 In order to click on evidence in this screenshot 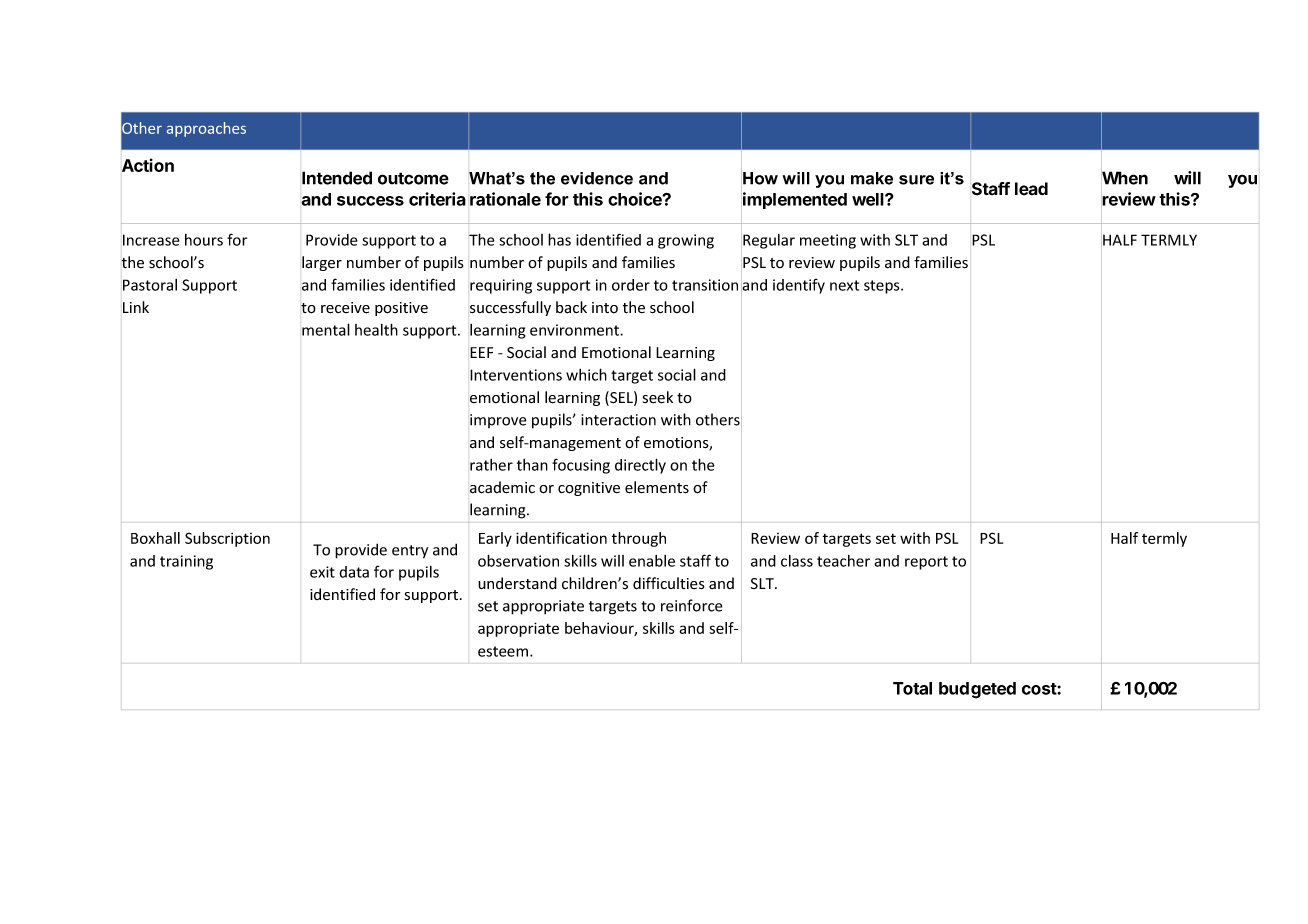, I will do `click(597, 178)`.
